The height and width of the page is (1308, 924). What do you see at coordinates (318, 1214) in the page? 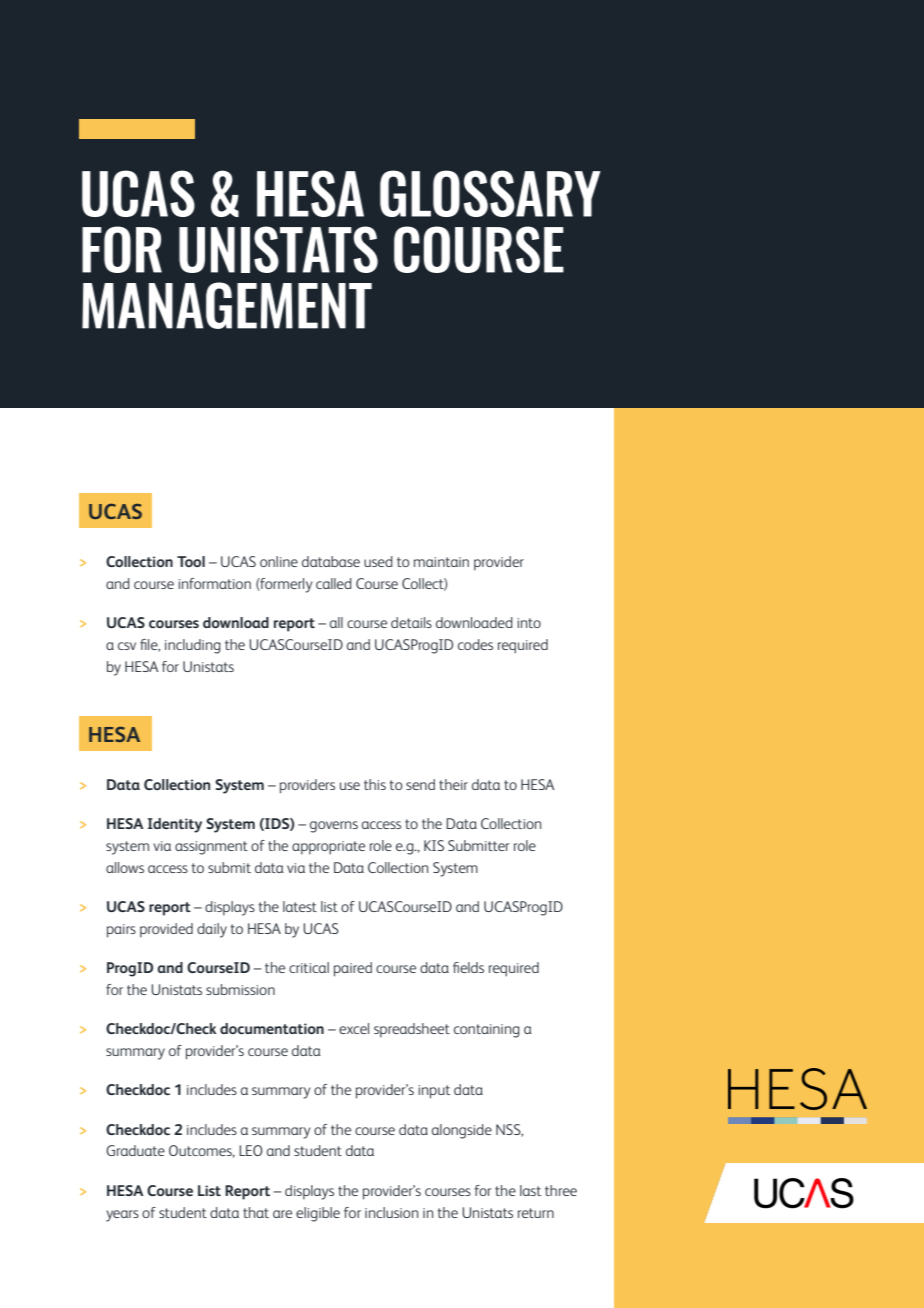
I see `eligible` at bounding box center [318, 1214].
